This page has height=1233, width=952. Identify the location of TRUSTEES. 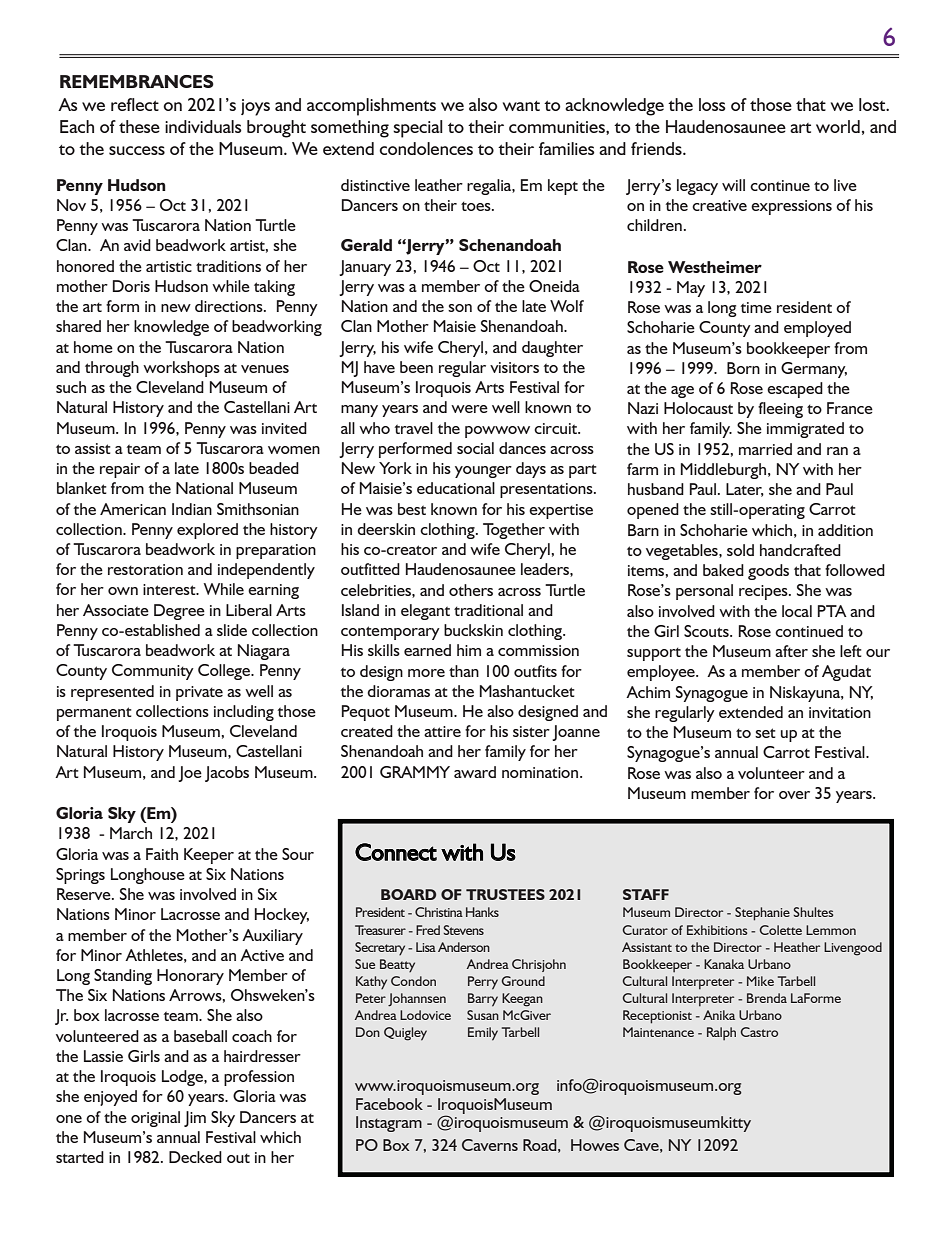
(505, 894).
